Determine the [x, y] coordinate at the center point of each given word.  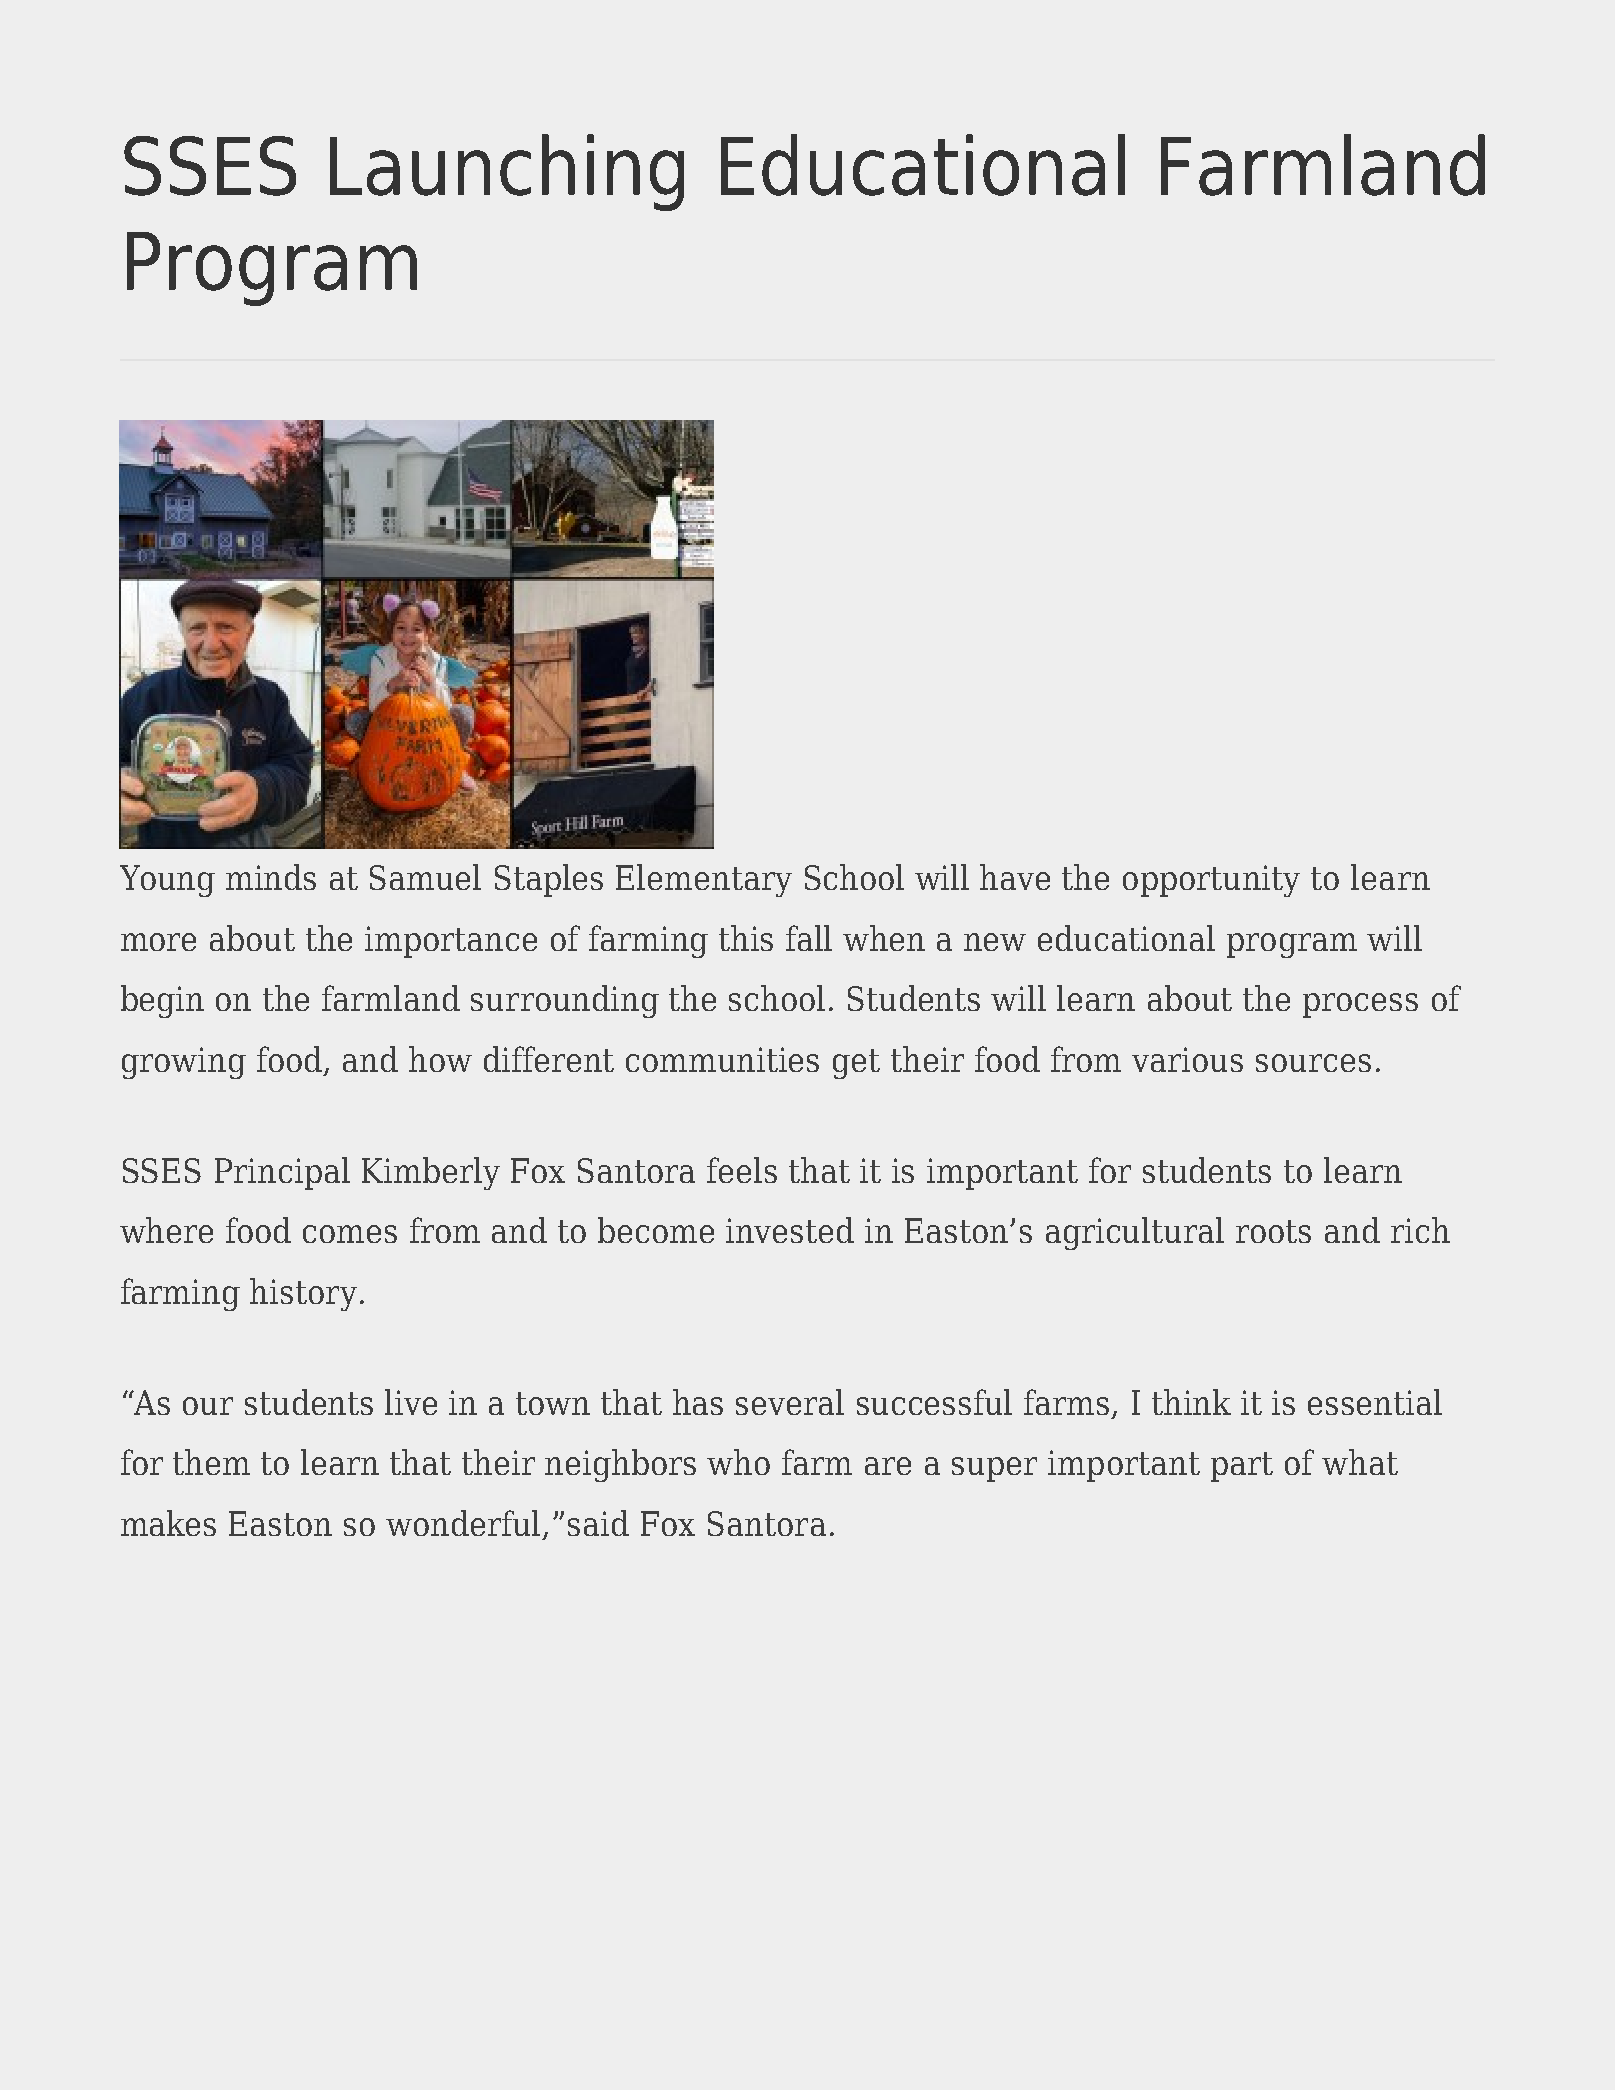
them [211, 1462]
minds [271, 877]
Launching [507, 172]
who [738, 1462]
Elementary [704, 880]
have [1015, 877]
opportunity [1211, 881]
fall [809, 938]
